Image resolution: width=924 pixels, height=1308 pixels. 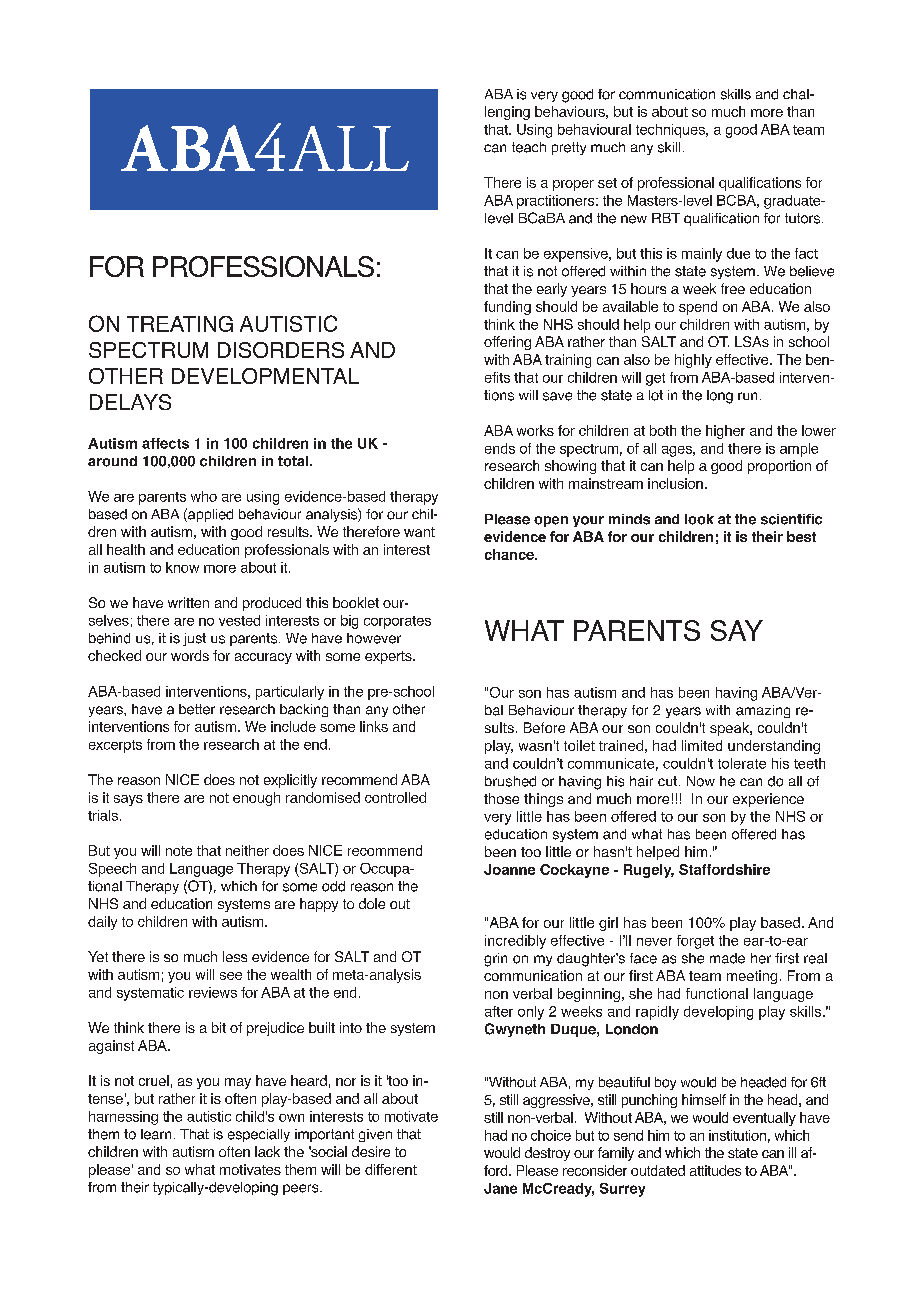 What do you see at coordinates (156, 1134) in the screenshot?
I see `learn` at bounding box center [156, 1134].
